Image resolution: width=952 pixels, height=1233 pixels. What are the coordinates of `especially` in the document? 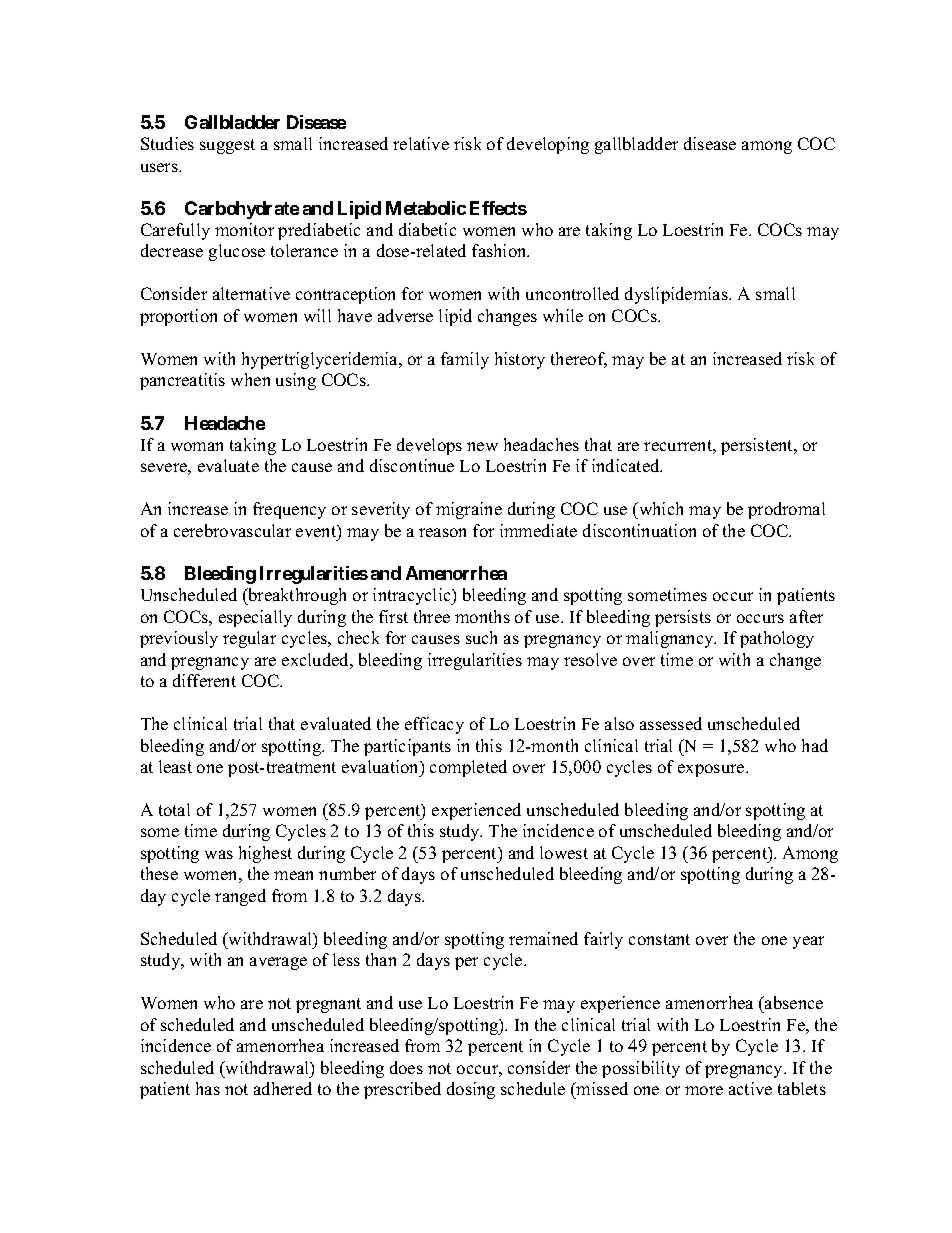 It's located at (255, 618).
